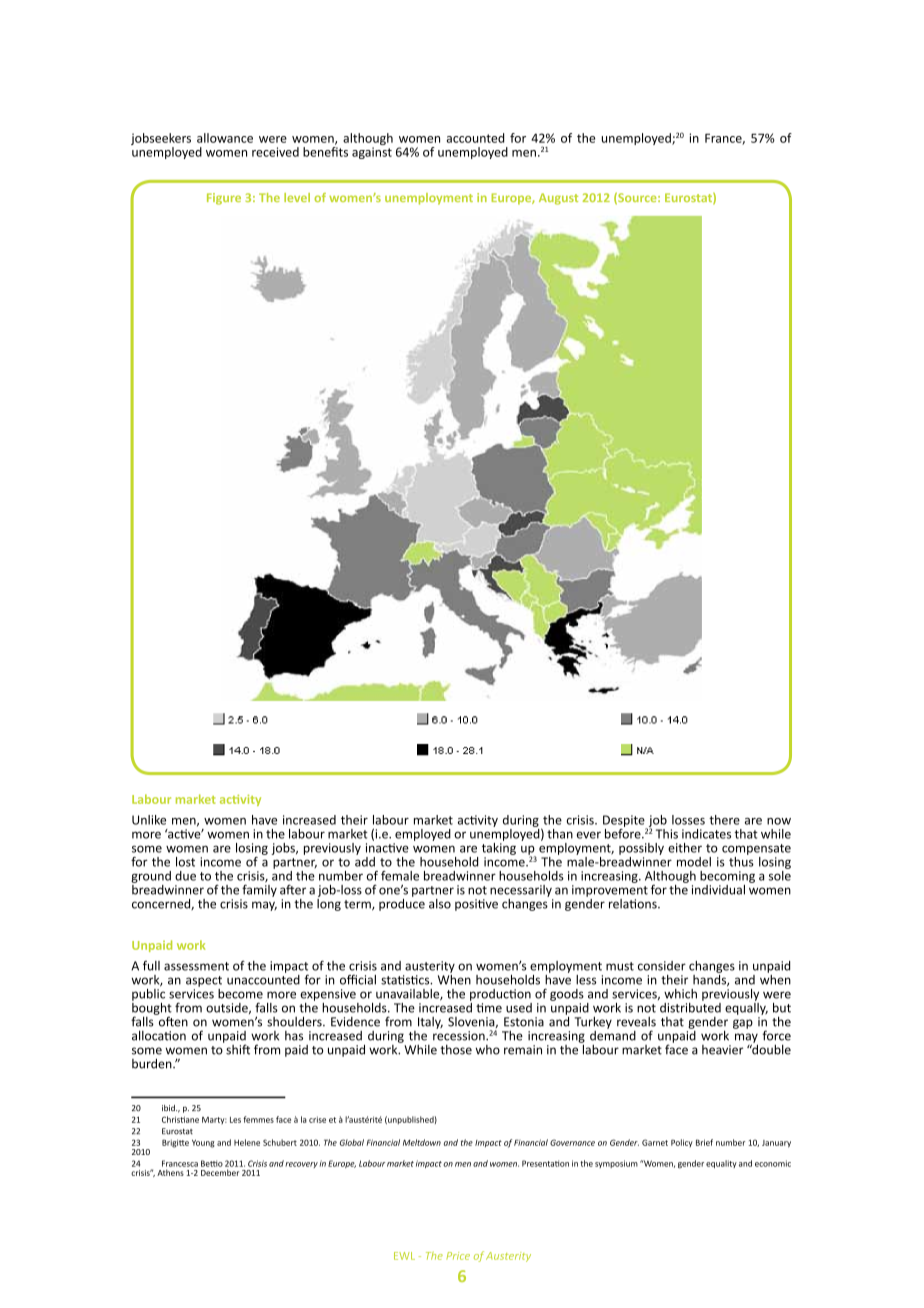 The image size is (924, 1308). Describe the element at coordinates (499, 847) in the document. I see `taking` at that location.
